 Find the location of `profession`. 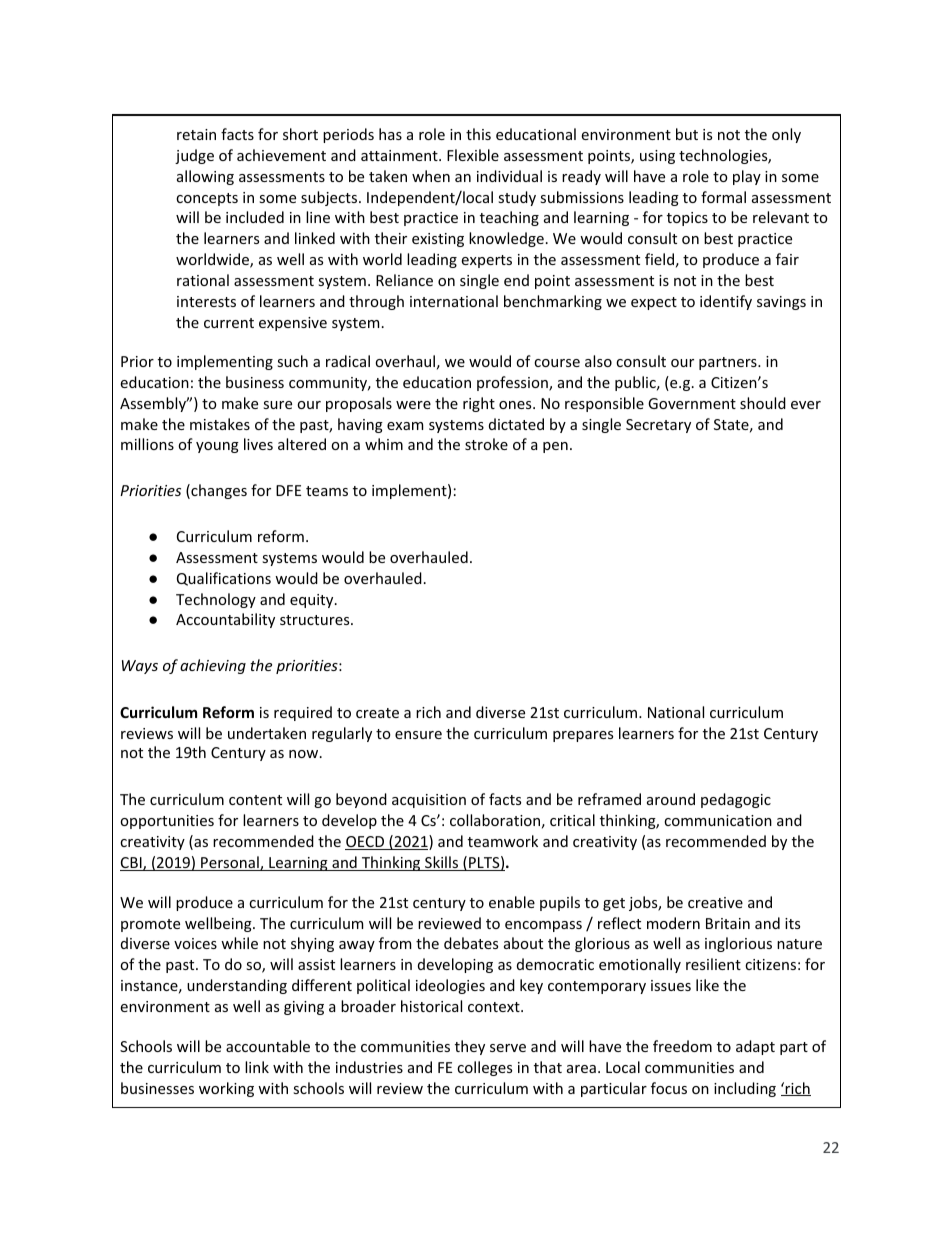

profession is located at coordinates (513, 383).
